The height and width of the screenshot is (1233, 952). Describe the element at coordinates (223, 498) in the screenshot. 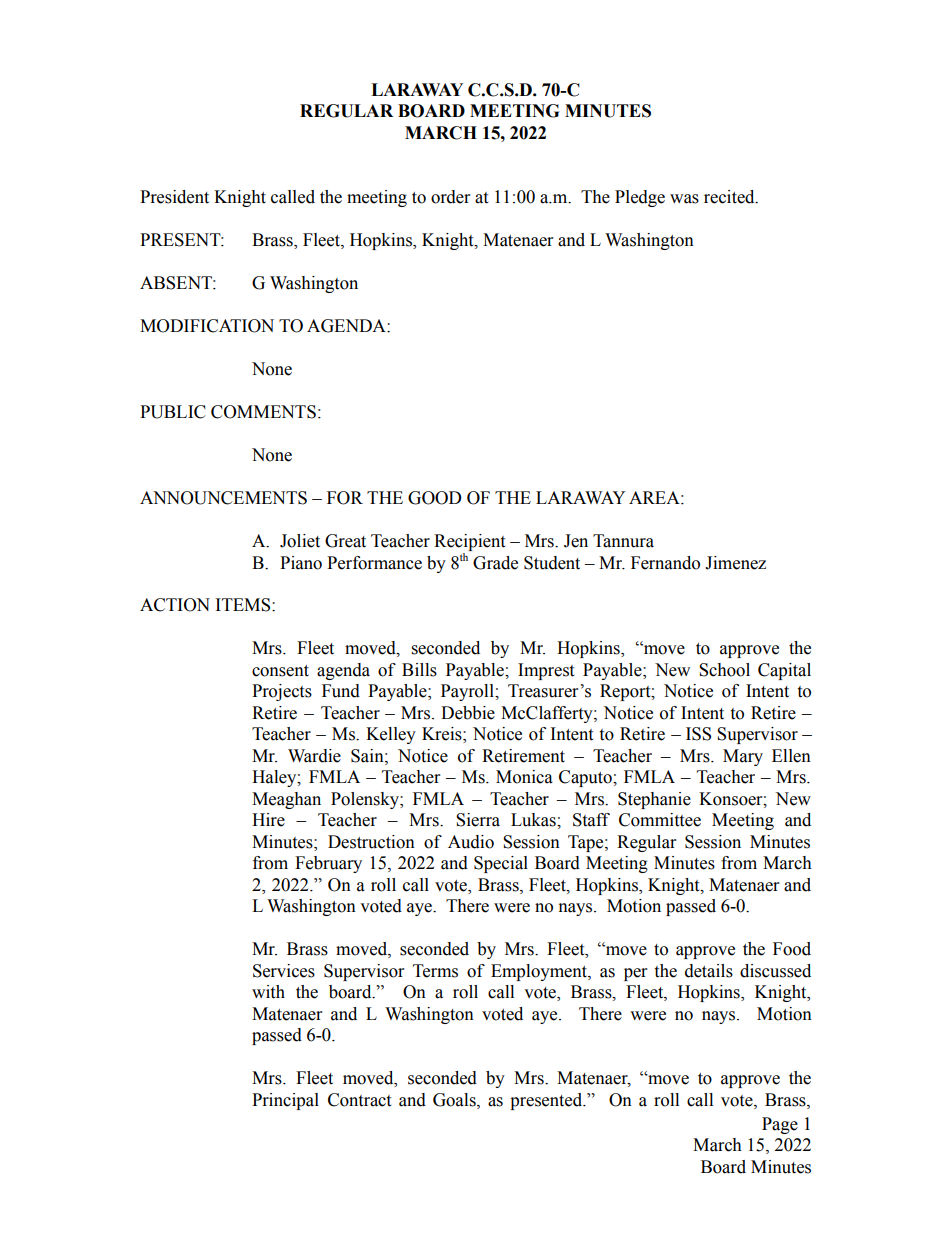

I see `ANNOUNCEMENTS` at that location.
